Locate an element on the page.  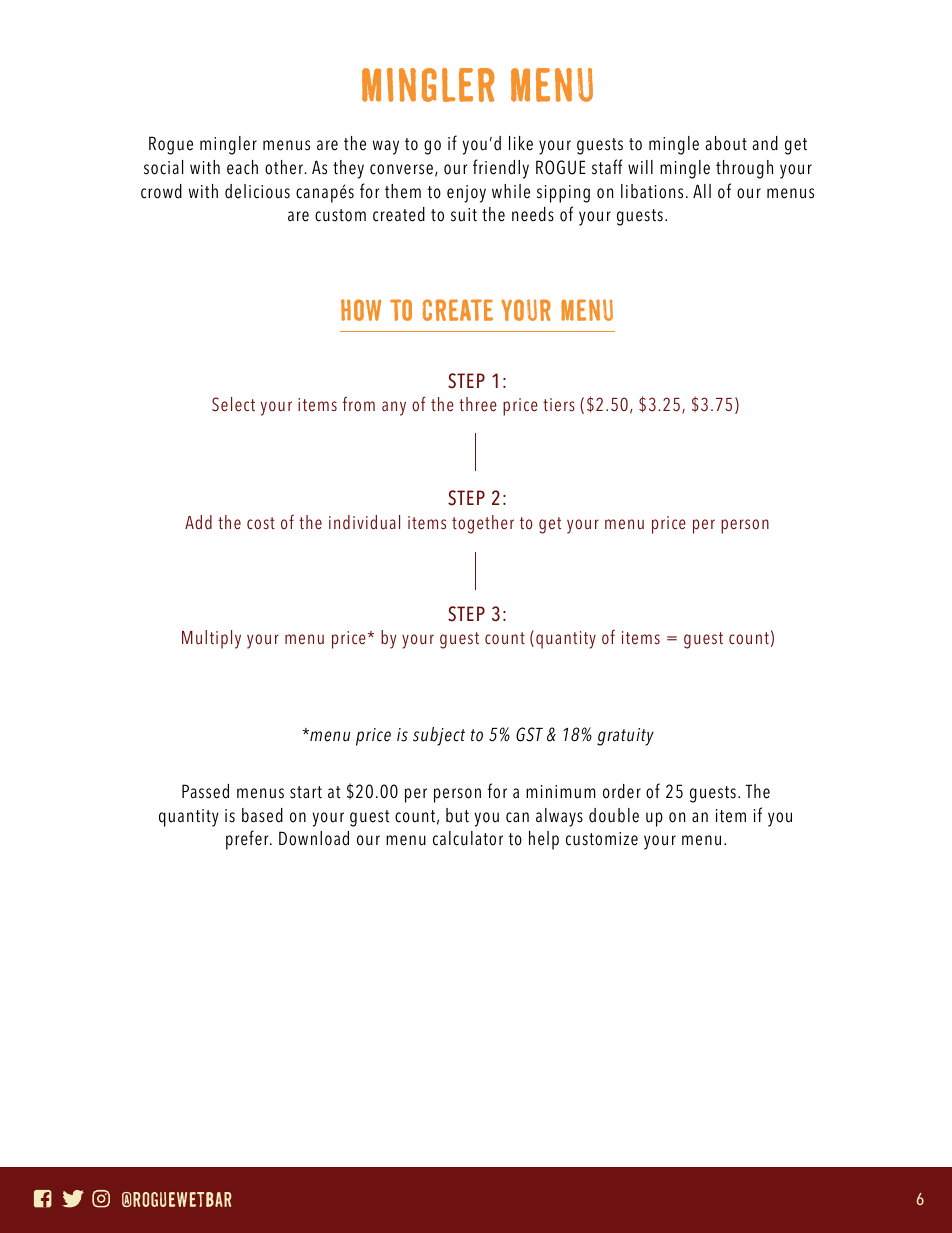
friendly is located at coordinates (501, 169).
